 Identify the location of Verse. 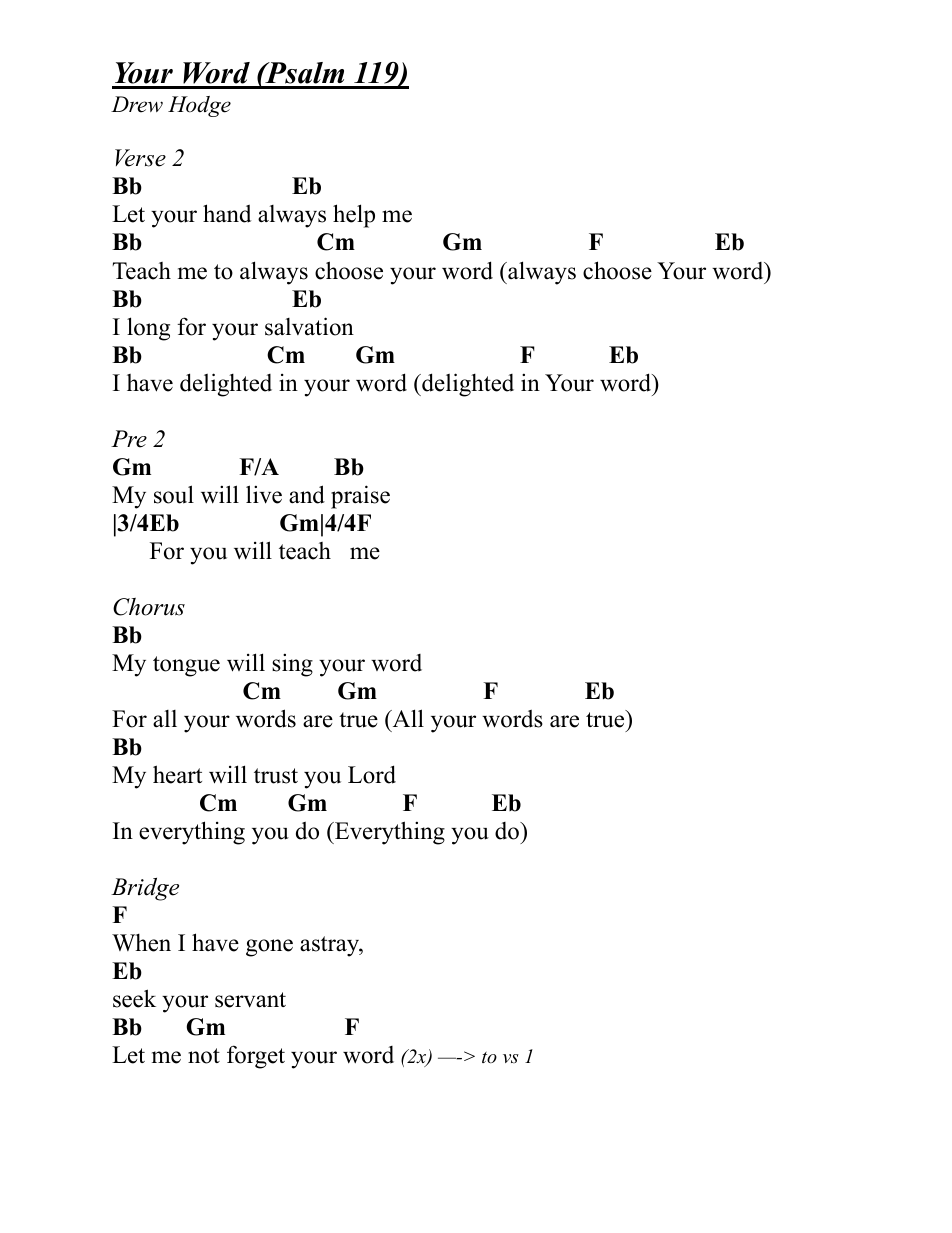
(140, 158).
